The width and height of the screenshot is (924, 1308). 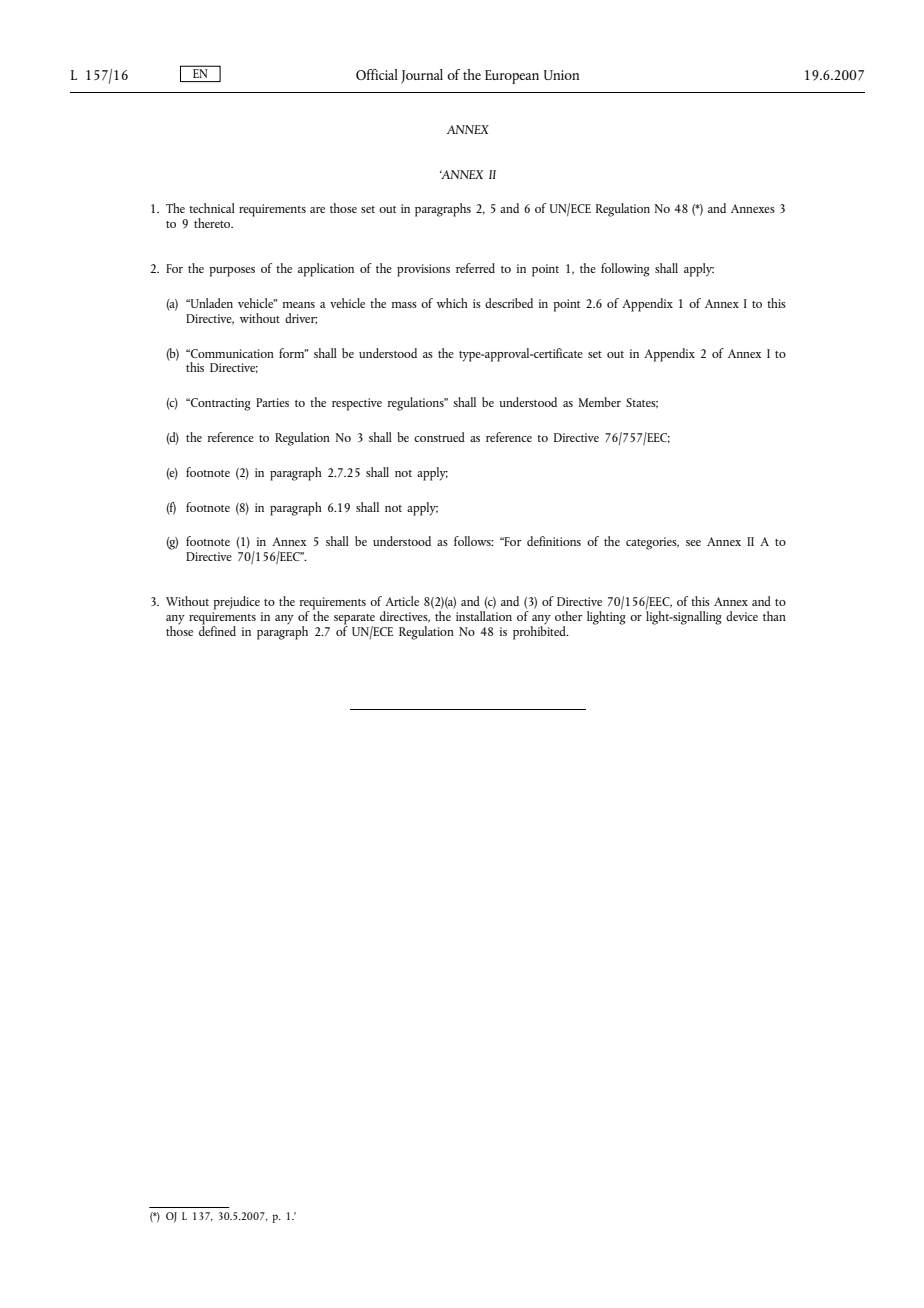 What do you see at coordinates (293, 353) in the screenshot?
I see `form` at bounding box center [293, 353].
